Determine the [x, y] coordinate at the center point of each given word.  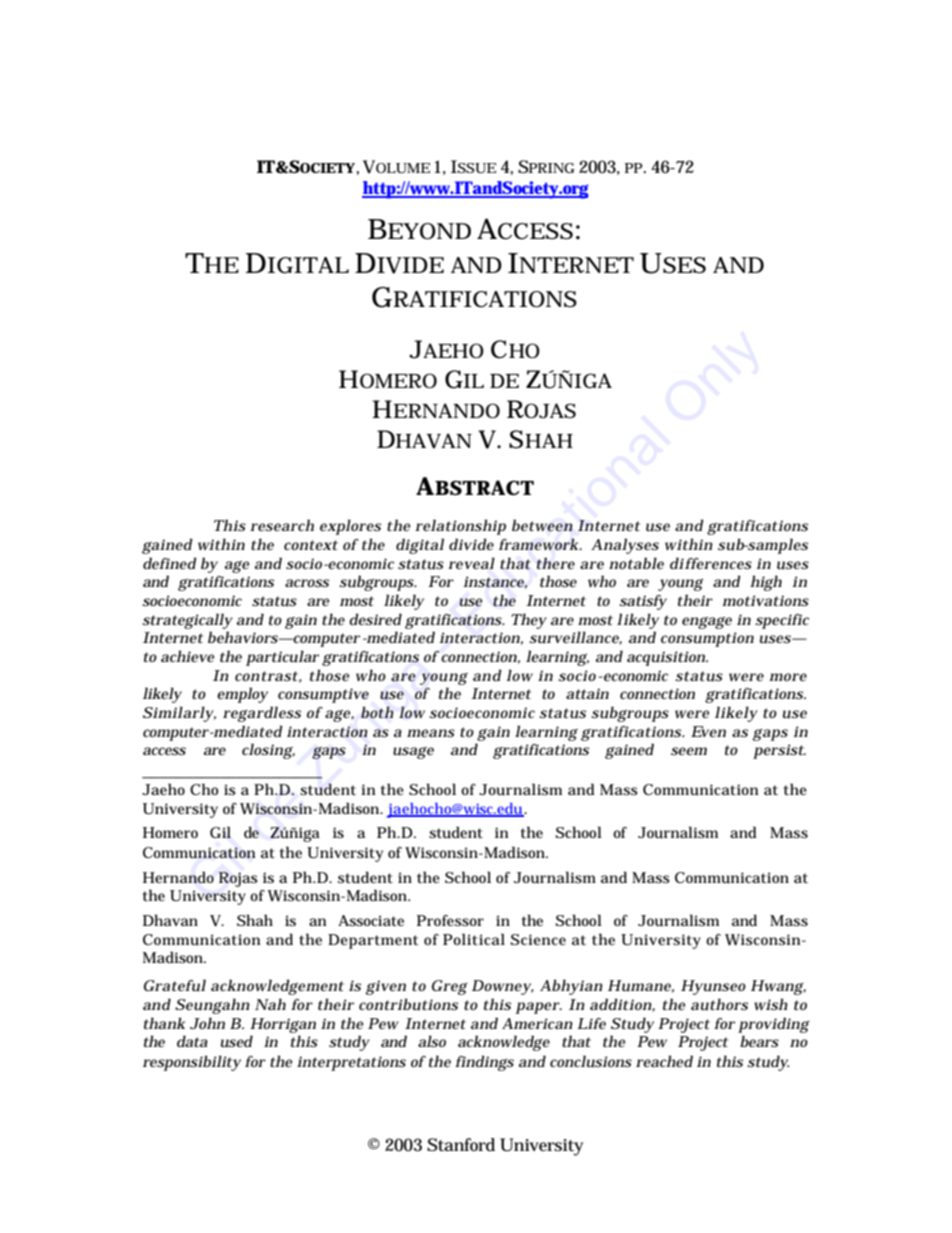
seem [689, 751]
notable [636, 563]
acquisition [667, 658]
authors [719, 1004]
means [431, 733]
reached [664, 1061]
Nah [270, 1004]
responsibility [192, 1063]
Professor [450, 920]
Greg [450, 987]
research [282, 525]
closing [268, 751]
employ [242, 695]
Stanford [461, 1145]
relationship [460, 527]
